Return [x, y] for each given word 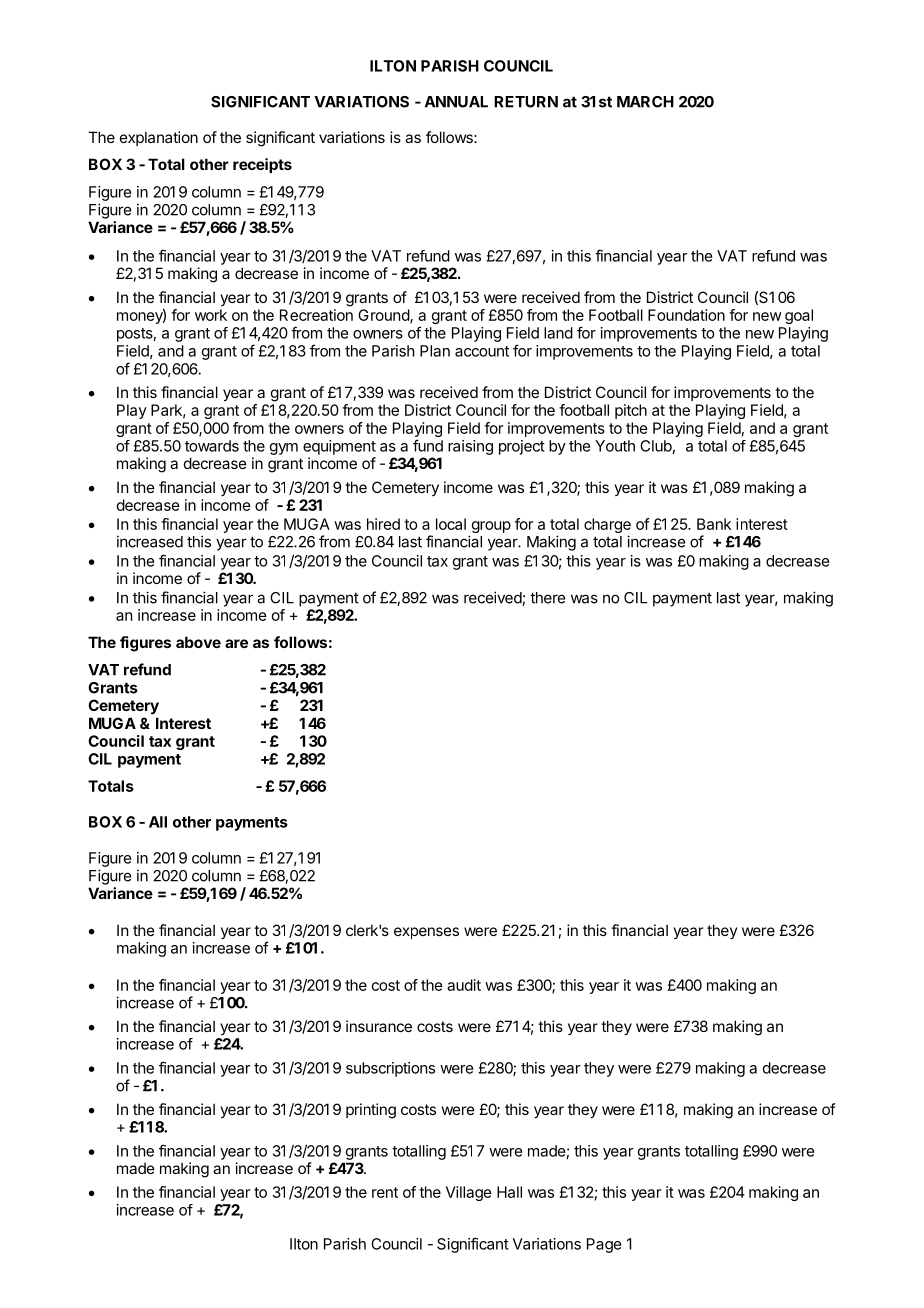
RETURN [526, 102]
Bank [714, 524]
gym [284, 449]
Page [604, 1245]
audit [464, 985]
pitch [631, 411]
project [522, 447]
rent [385, 1192]
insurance [379, 1026]
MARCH [645, 102]
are [236, 643]
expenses [426, 933]
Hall [509, 1192]
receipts [262, 165]
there [547, 598]
